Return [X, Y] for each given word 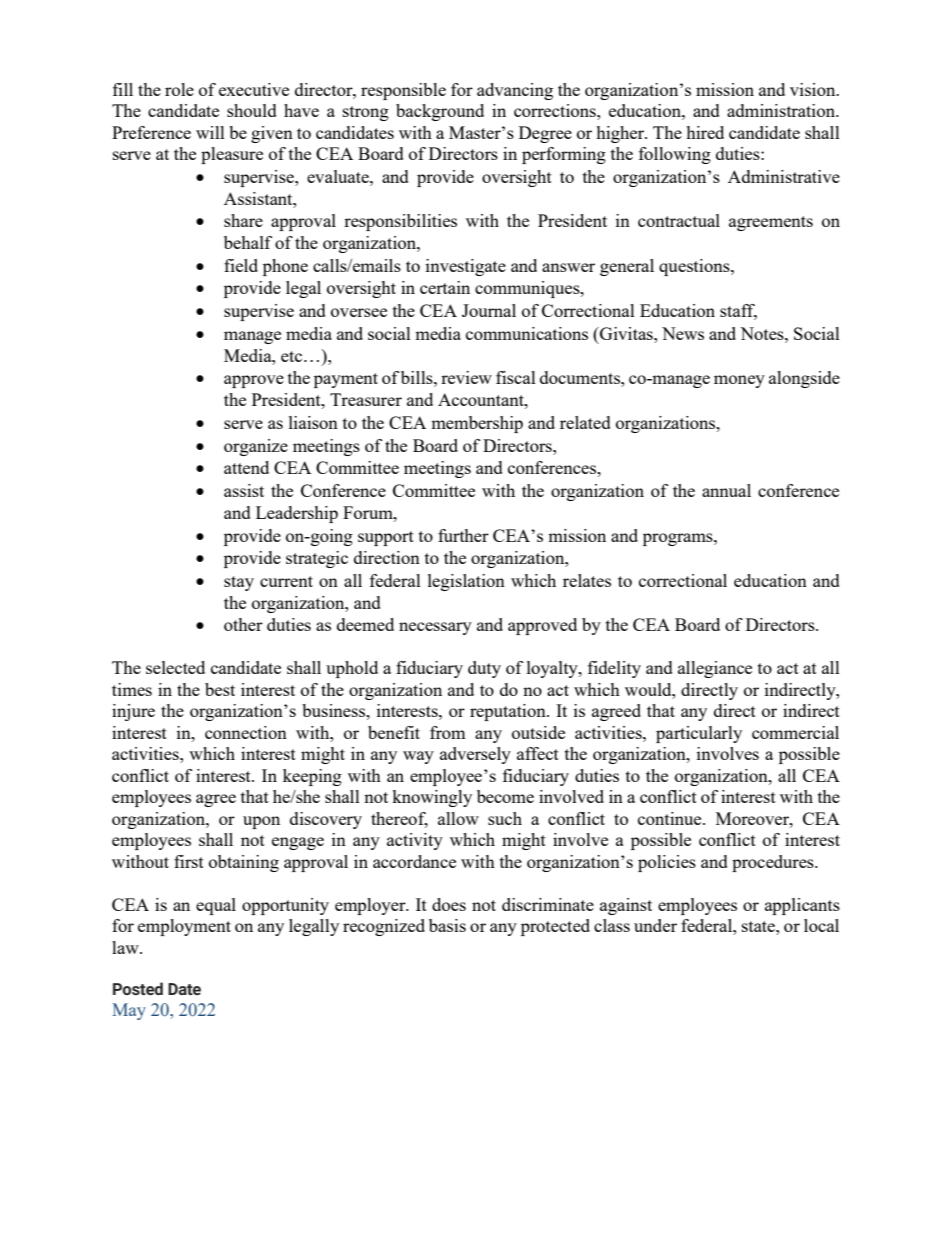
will [210, 132]
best [220, 689]
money [739, 381]
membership [477, 424]
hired [705, 132]
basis [447, 925]
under [655, 925]
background [440, 112]
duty [484, 669]
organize [256, 447]
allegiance [715, 669]
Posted [138, 988]
